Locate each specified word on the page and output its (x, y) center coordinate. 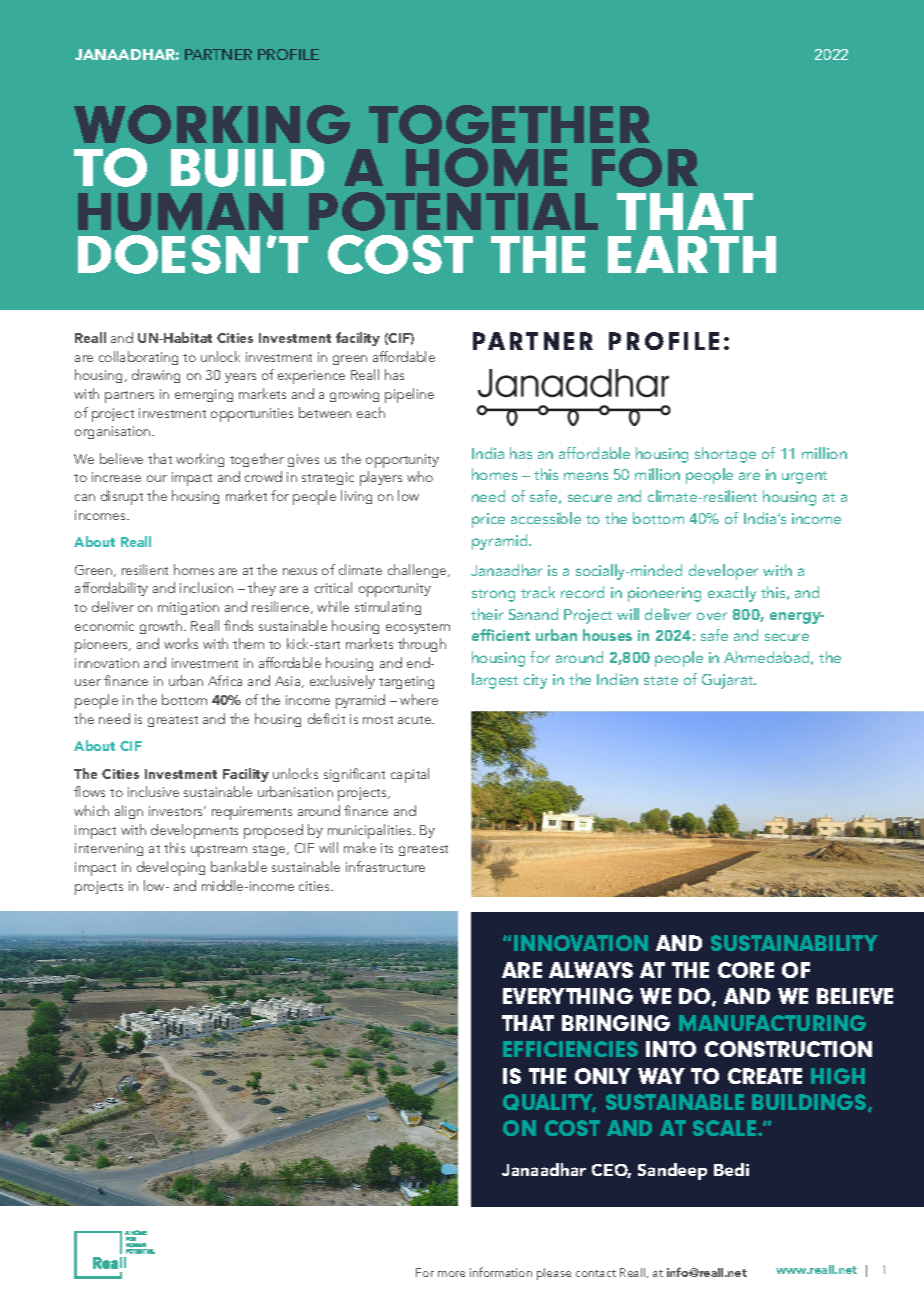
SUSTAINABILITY (794, 943)
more (451, 1274)
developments (194, 831)
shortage (725, 455)
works (181, 643)
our (157, 478)
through (422, 645)
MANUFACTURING (772, 1023)
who (420, 476)
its (387, 848)
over (712, 616)
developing (171, 868)
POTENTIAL (453, 211)
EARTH (692, 254)
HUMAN (180, 212)
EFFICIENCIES (570, 1049)
